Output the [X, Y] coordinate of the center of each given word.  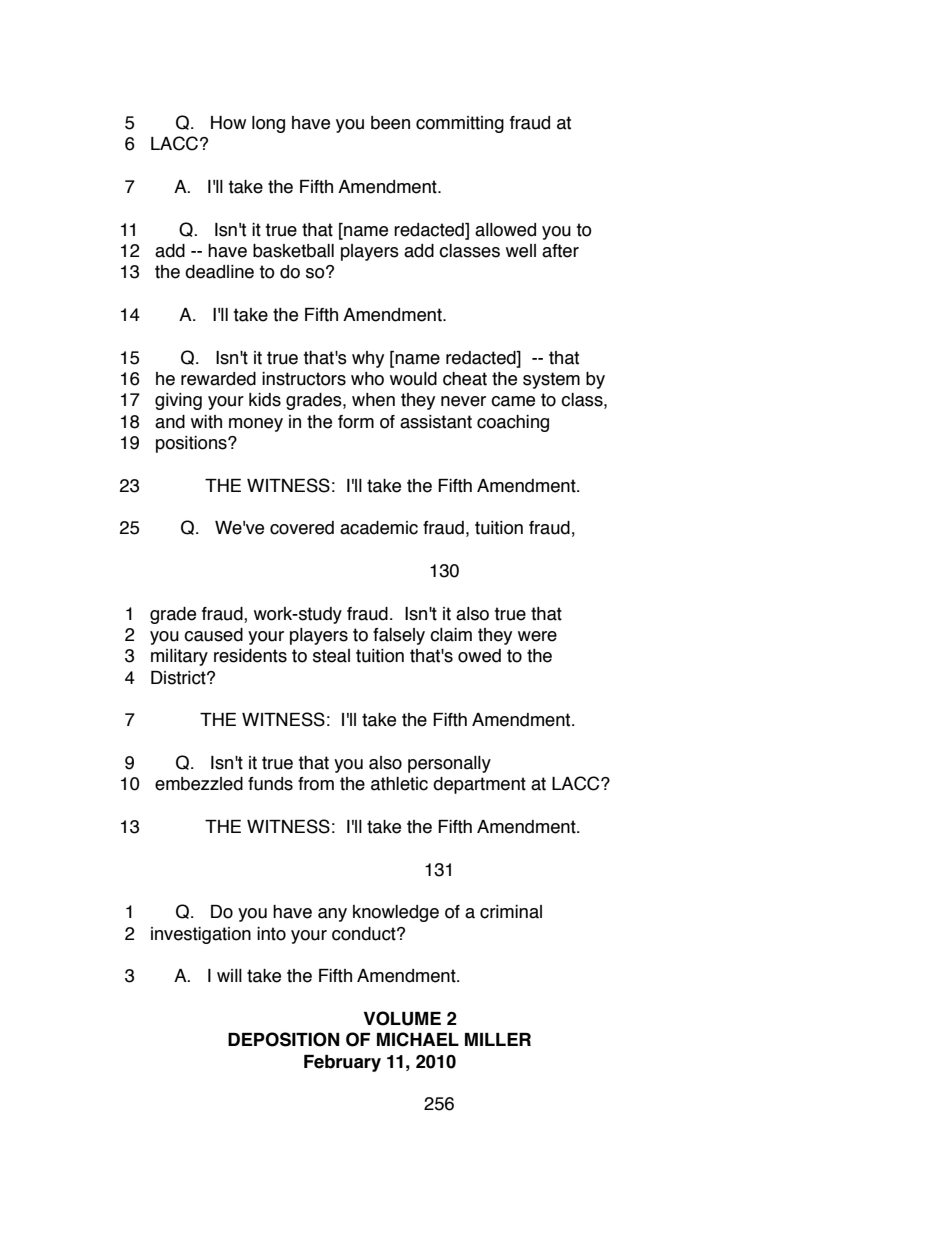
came [513, 401]
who [367, 379]
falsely [399, 636]
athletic [399, 784]
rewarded [218, 379]
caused [213, 635]
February [342, 1063]
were [537, 636]
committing [460, 124]
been [390, 123]
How [228, 123]
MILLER [498, 1039]
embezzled [199, 784]
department [479, 785]
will [229, 975]
